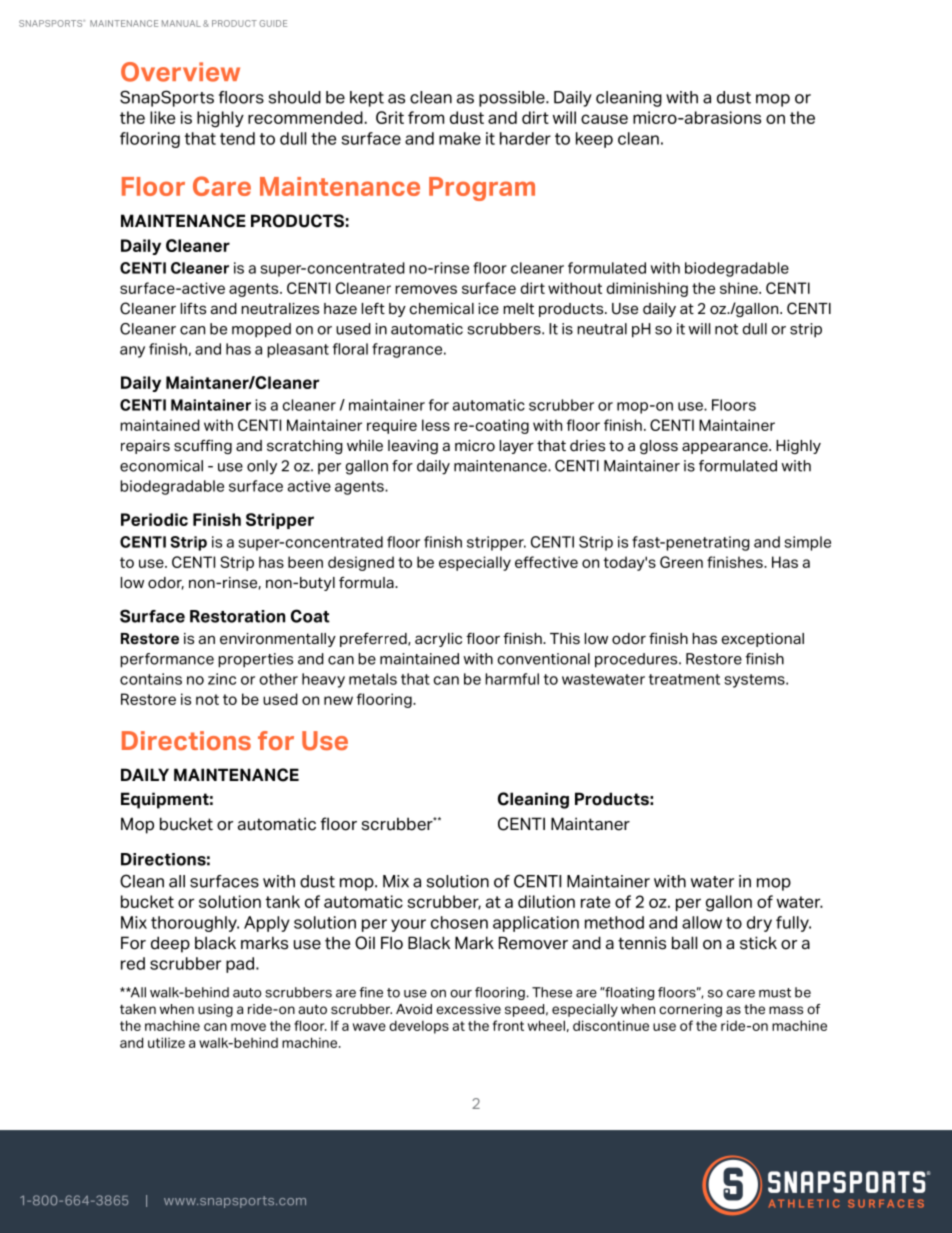 This image has height=1233, width=952. I want to click on Green, so click(681, 562).
